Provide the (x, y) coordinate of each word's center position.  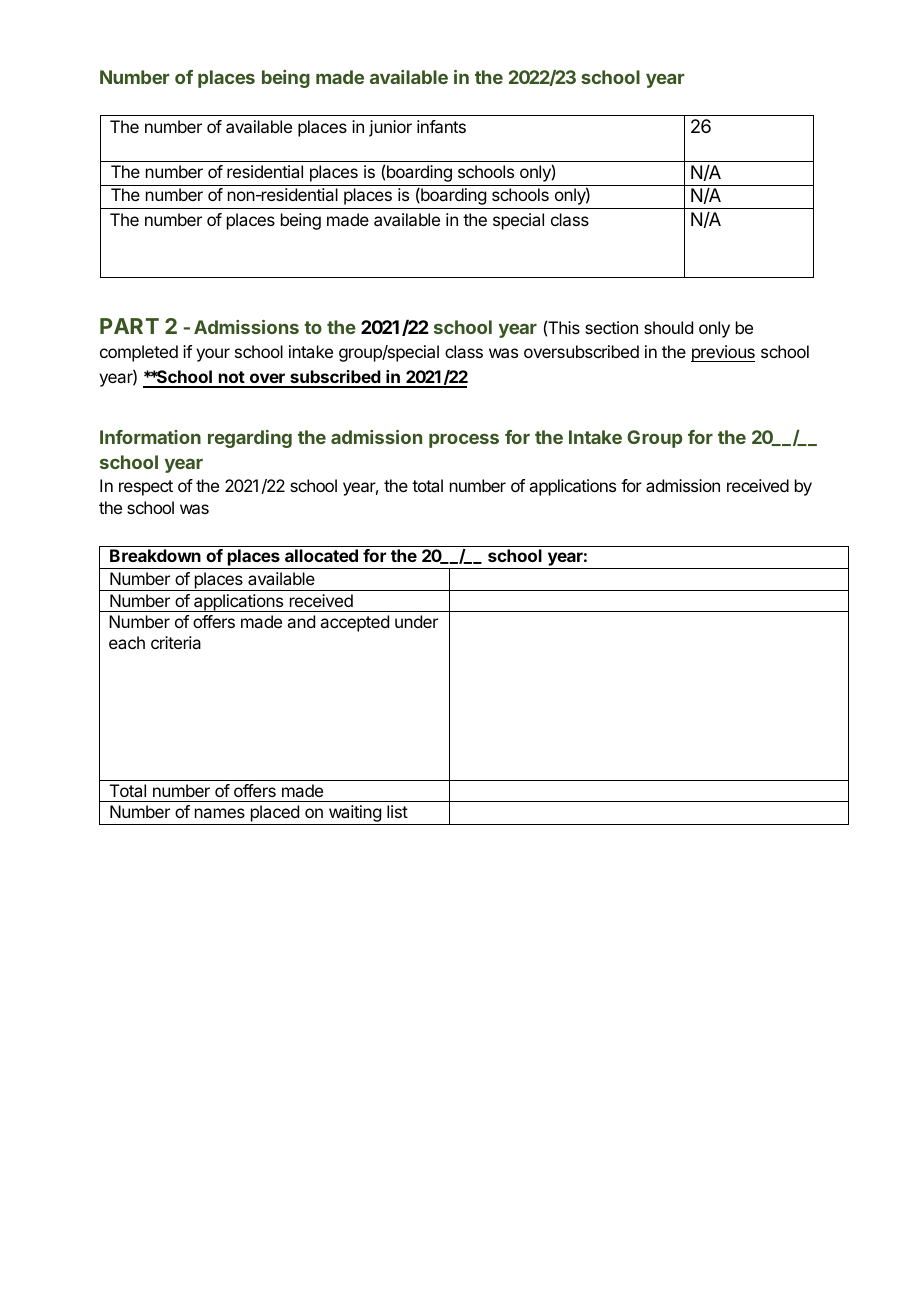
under (416, 621)
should (668, 327)
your (213, 355)
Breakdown (155, 555)
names (220, 813)
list (397, 811)
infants (441, 126)
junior (390, 128)
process (464, 440)
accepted (354, 623)
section (611, 327)
